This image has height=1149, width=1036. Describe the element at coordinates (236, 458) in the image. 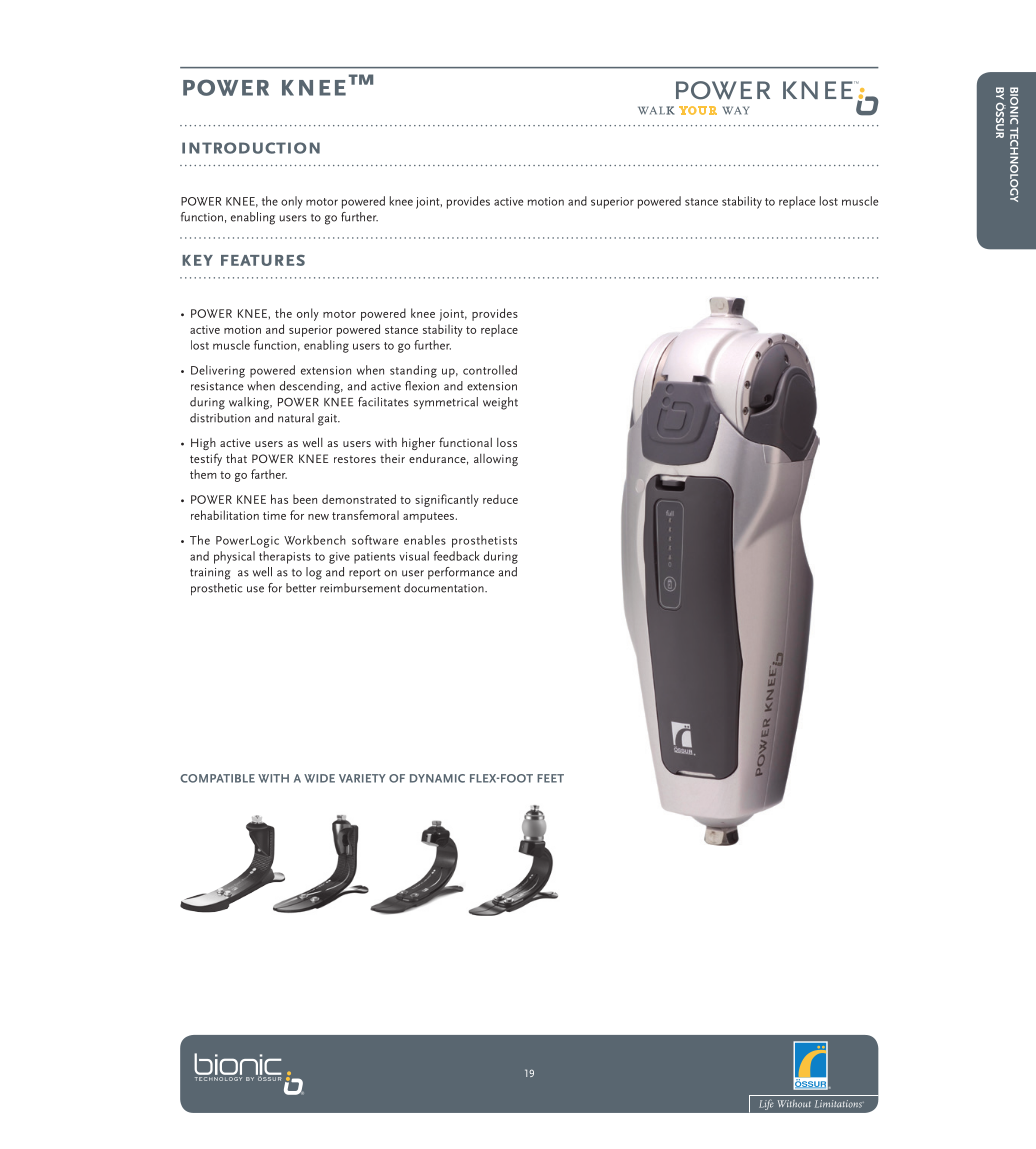

I see `that` at that location.
